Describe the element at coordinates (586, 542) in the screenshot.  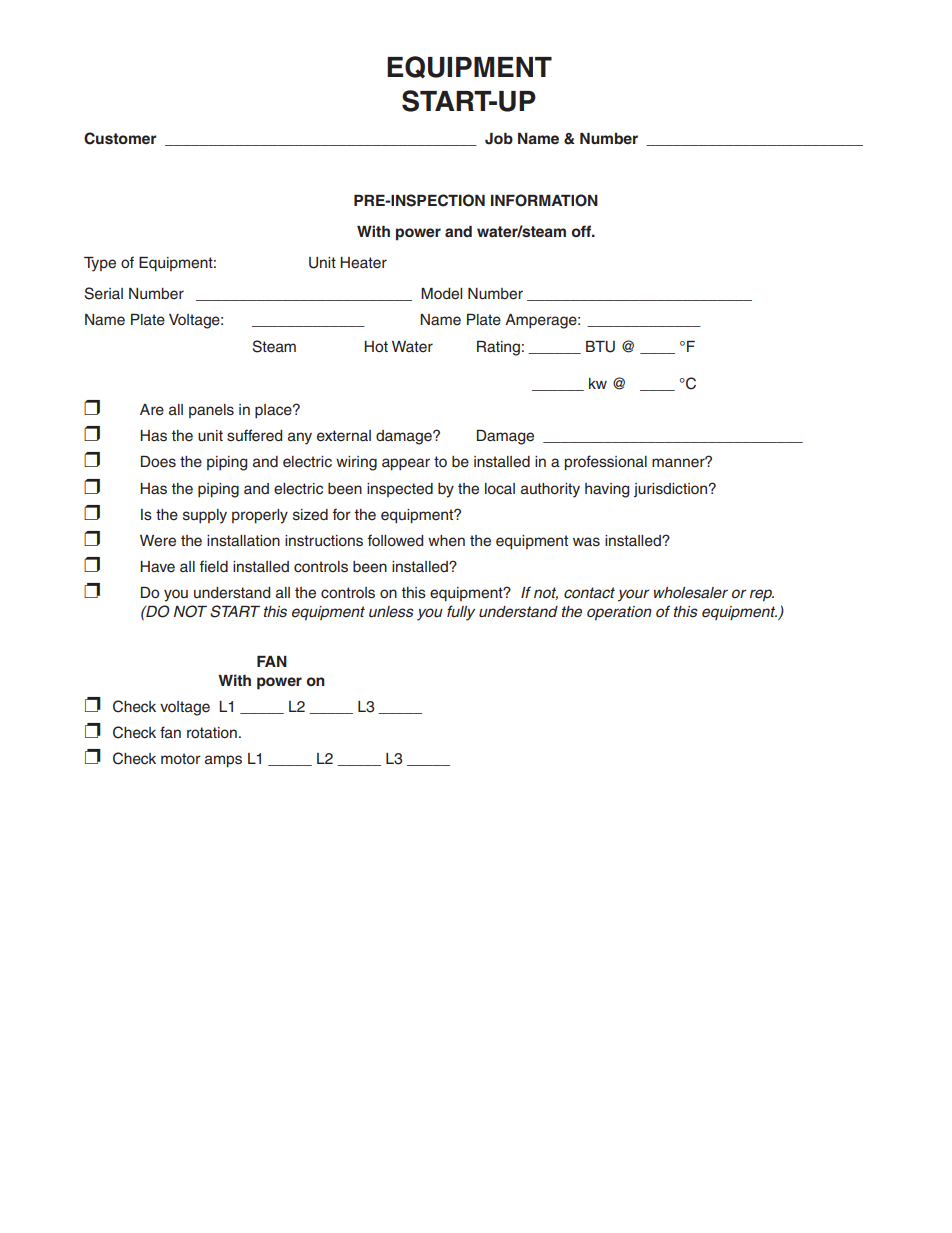
I see `was` at that location.
